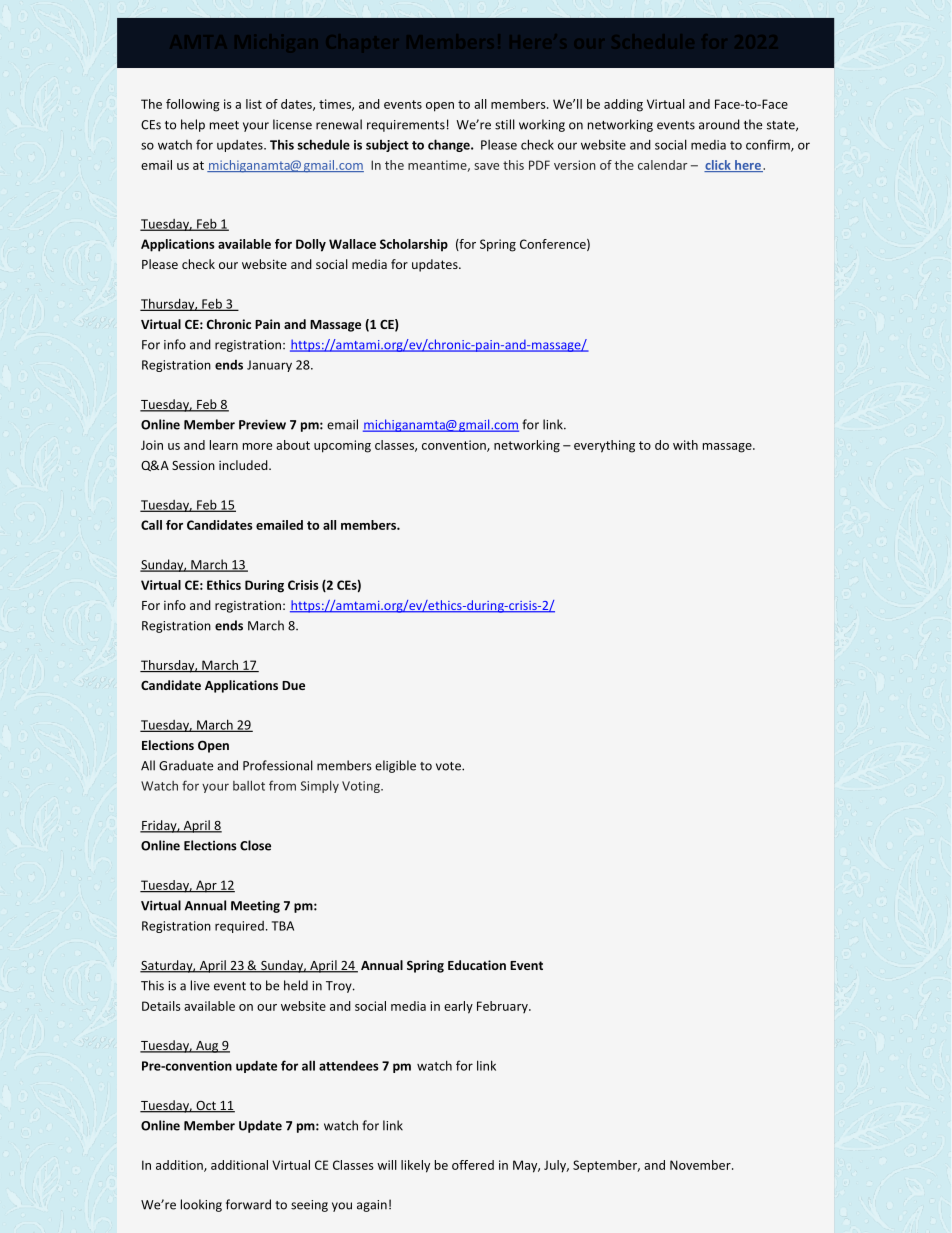  Describe the element at coordinates (719, 124) in the document. I see `around` at that location.
